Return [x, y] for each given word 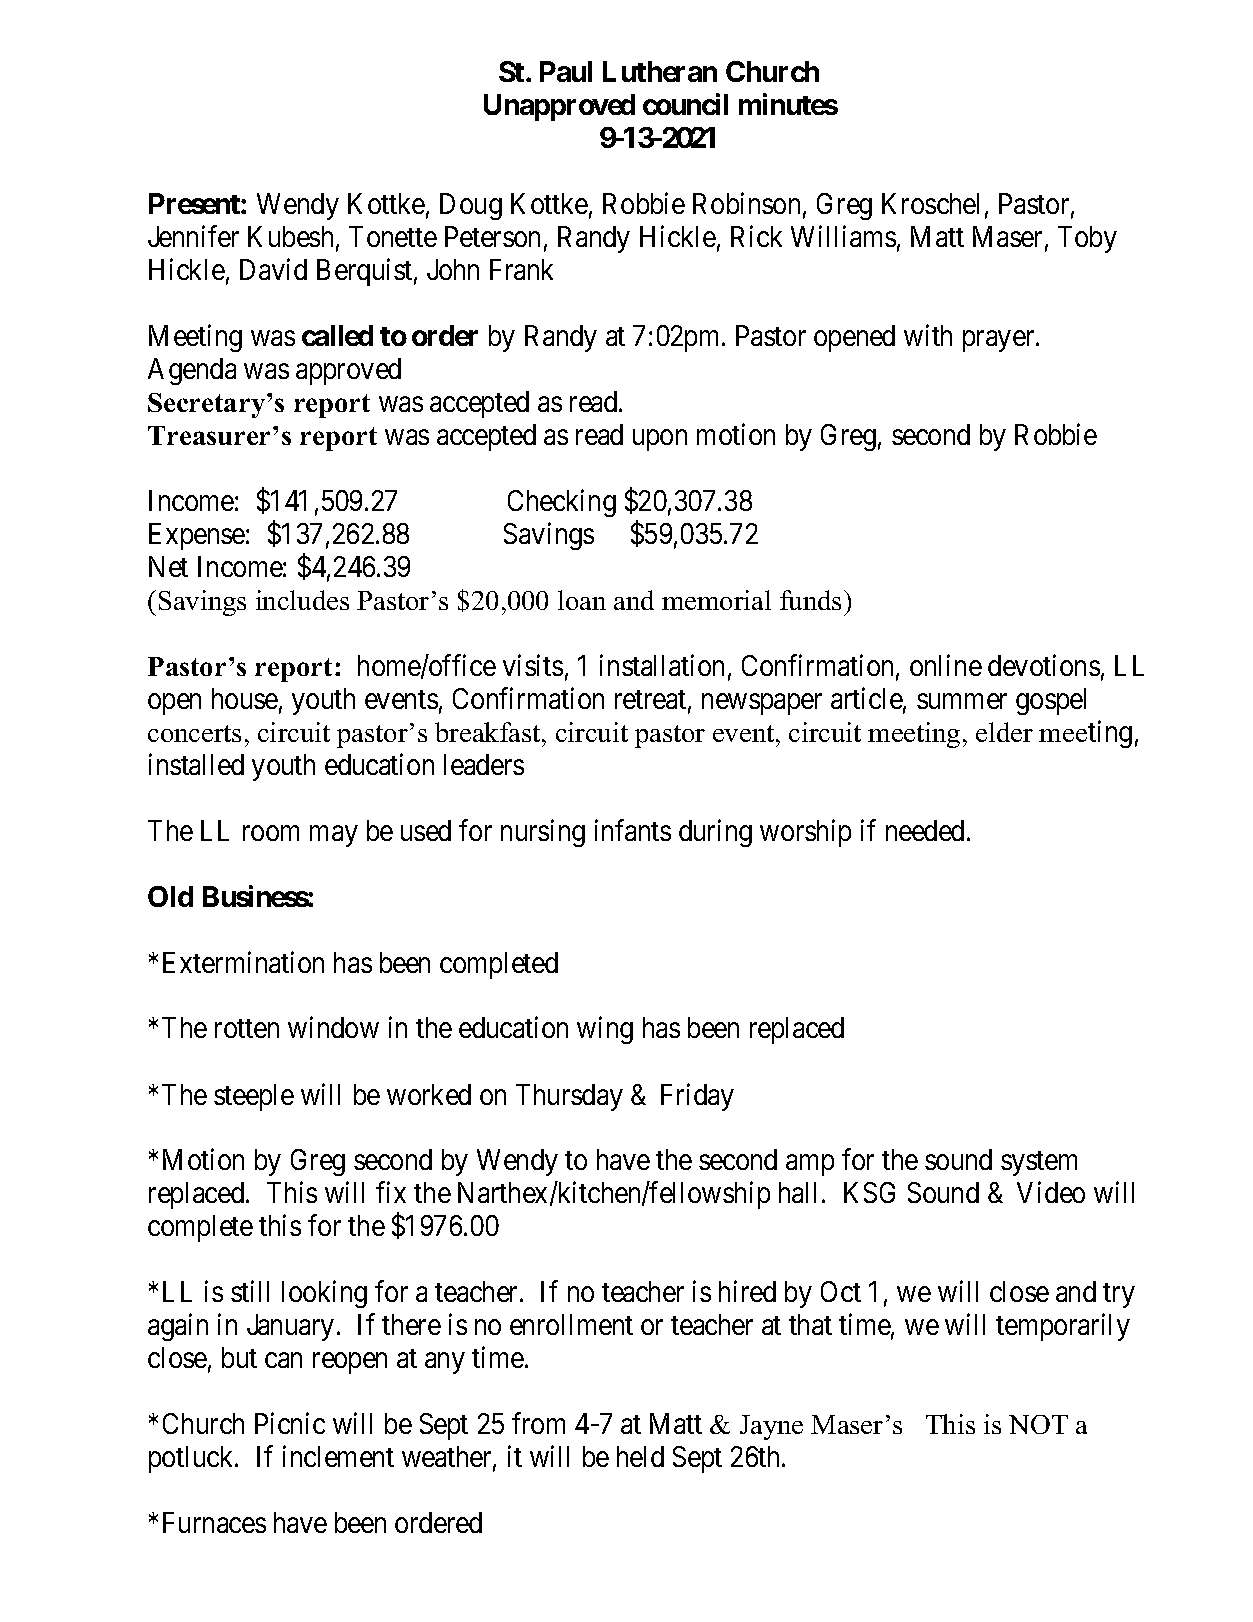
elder [1004, 732]
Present [195, 203]
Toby [1087, 239]
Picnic [290, 1423]
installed [196, 764]
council [685, 104]
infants [633, 830]
